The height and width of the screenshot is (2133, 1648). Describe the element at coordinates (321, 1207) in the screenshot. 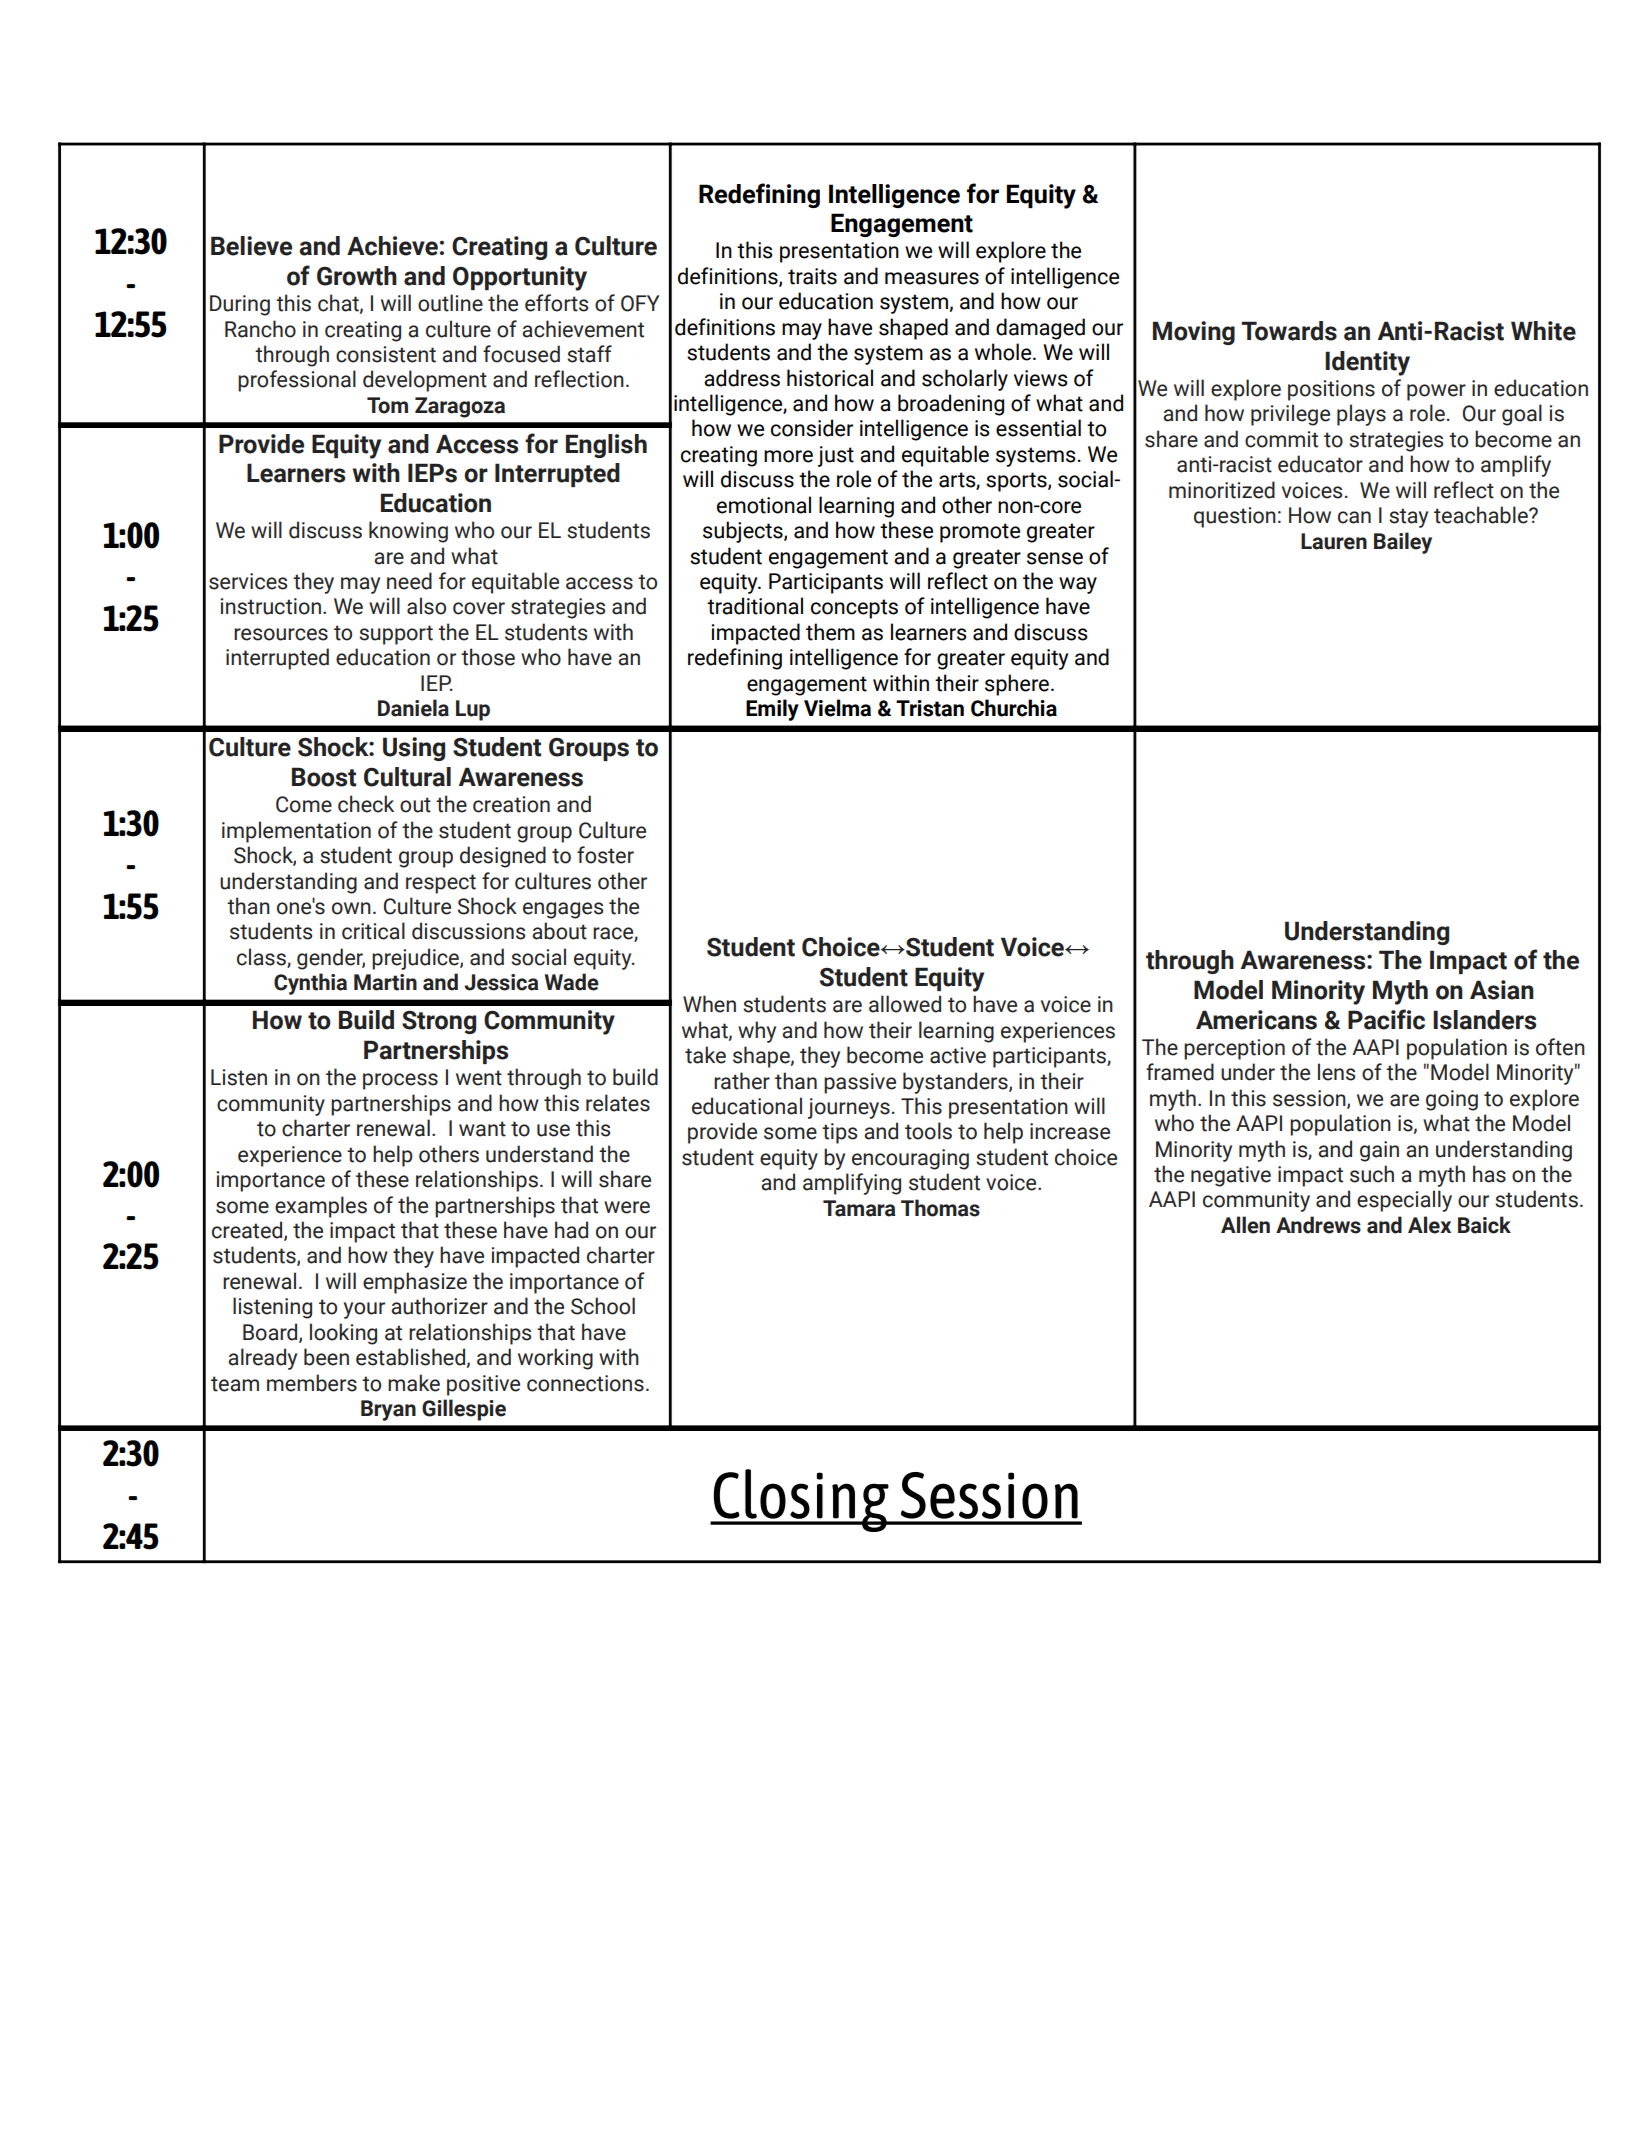

I see `examples` at that location.
